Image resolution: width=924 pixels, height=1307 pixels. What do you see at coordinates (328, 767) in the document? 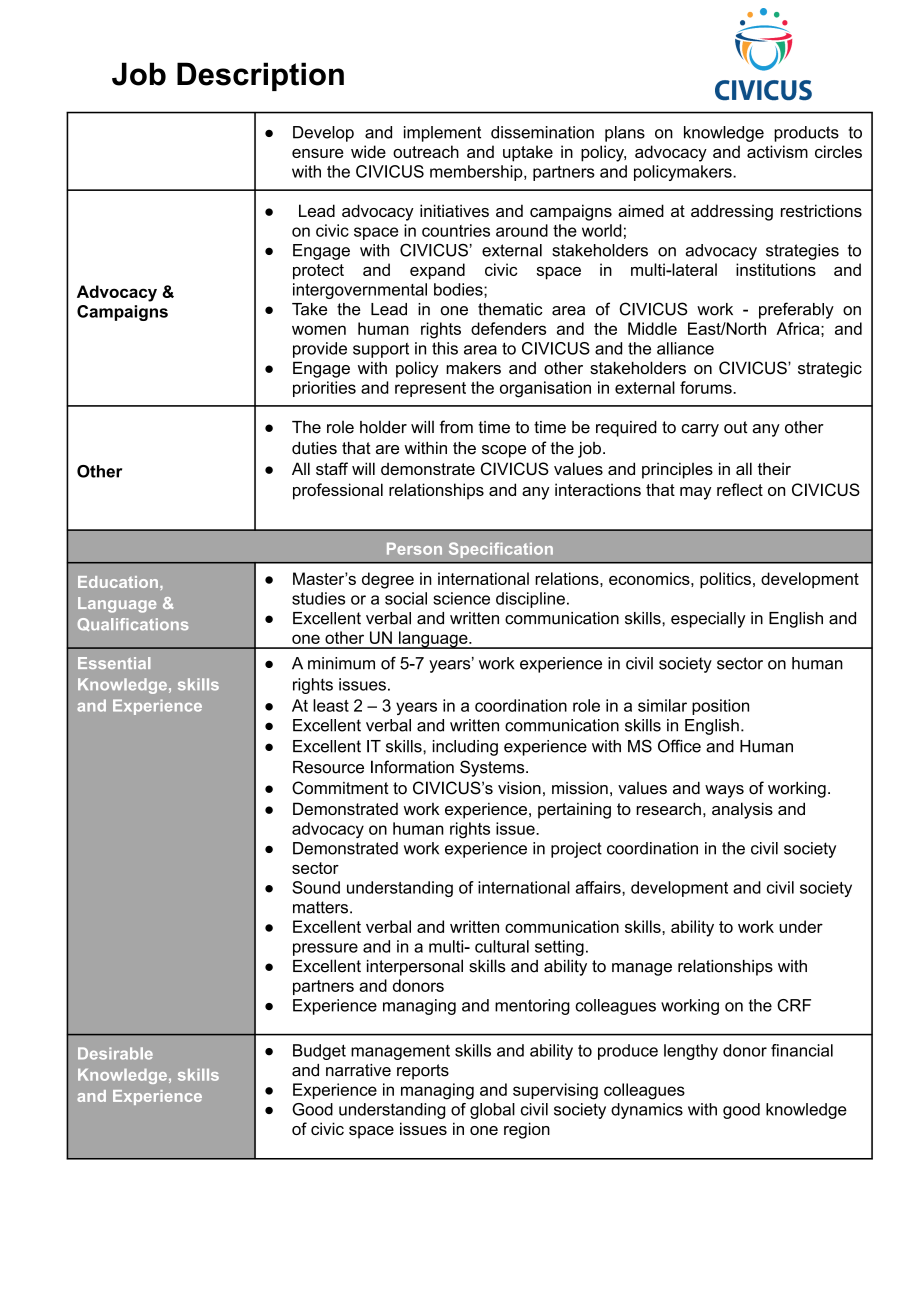
I see `Resource` at bounding box center [328, 767].
